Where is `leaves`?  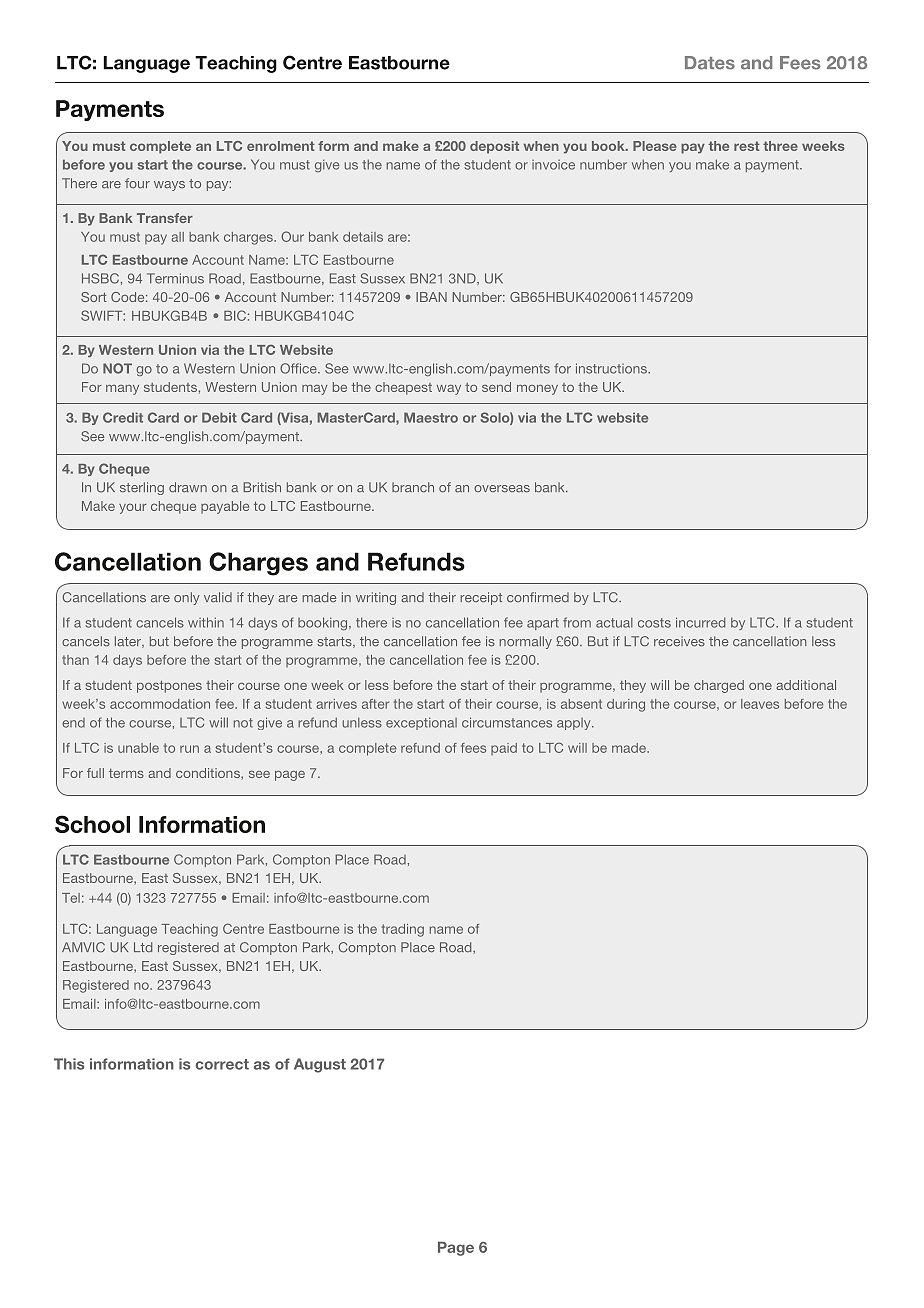
leaves is located at coordinates (760, 704).
